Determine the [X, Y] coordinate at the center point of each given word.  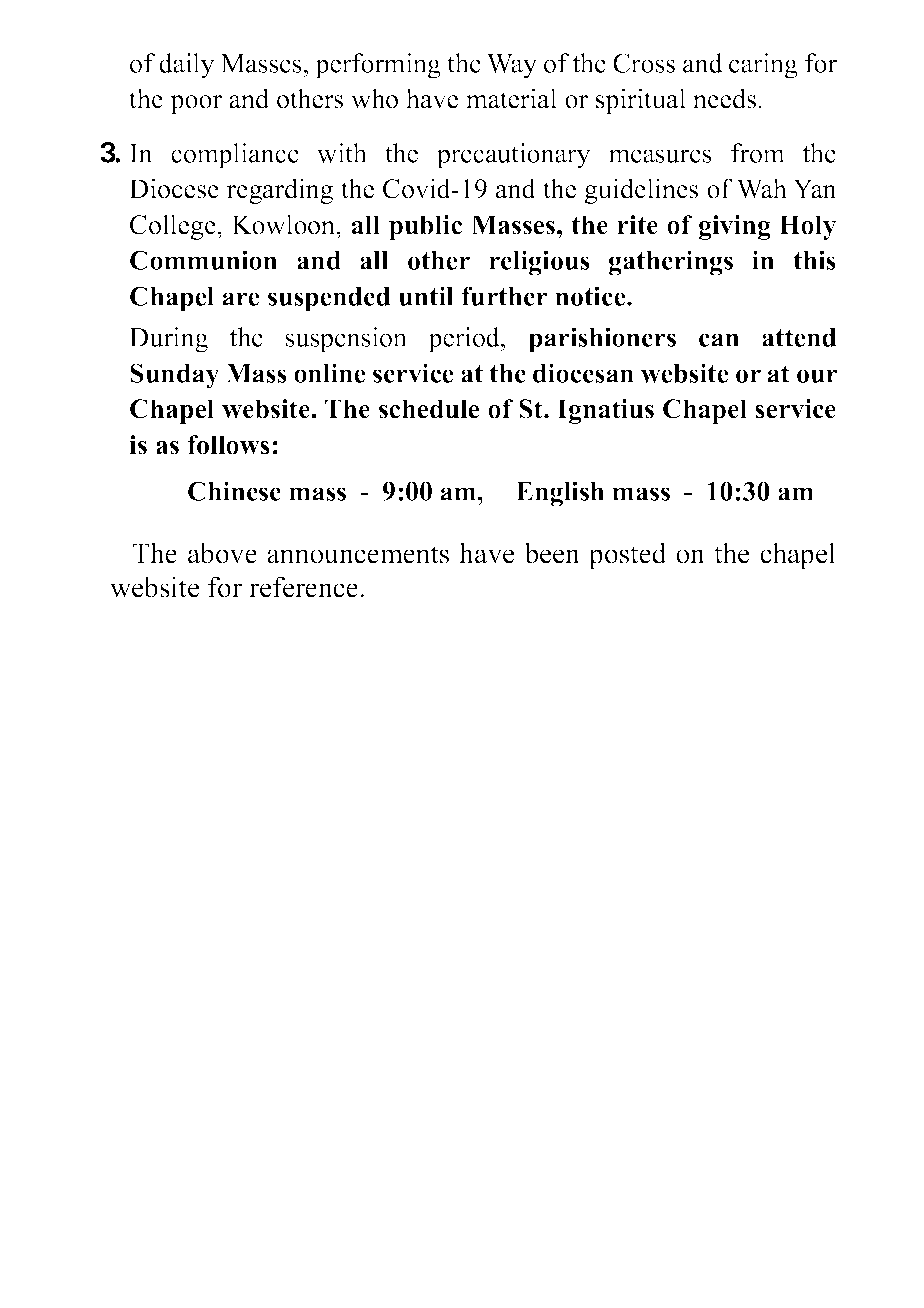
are [241, 299]
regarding [279, 191]
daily [187, 66]
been [552, 553]
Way [512, 66]
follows [229, 445]
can [719, 340]
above [222, 553]
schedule [429, 409]
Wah [762, 188]
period [465, 340]
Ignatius [605, 411]
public [425, 227]
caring [763, 66]
